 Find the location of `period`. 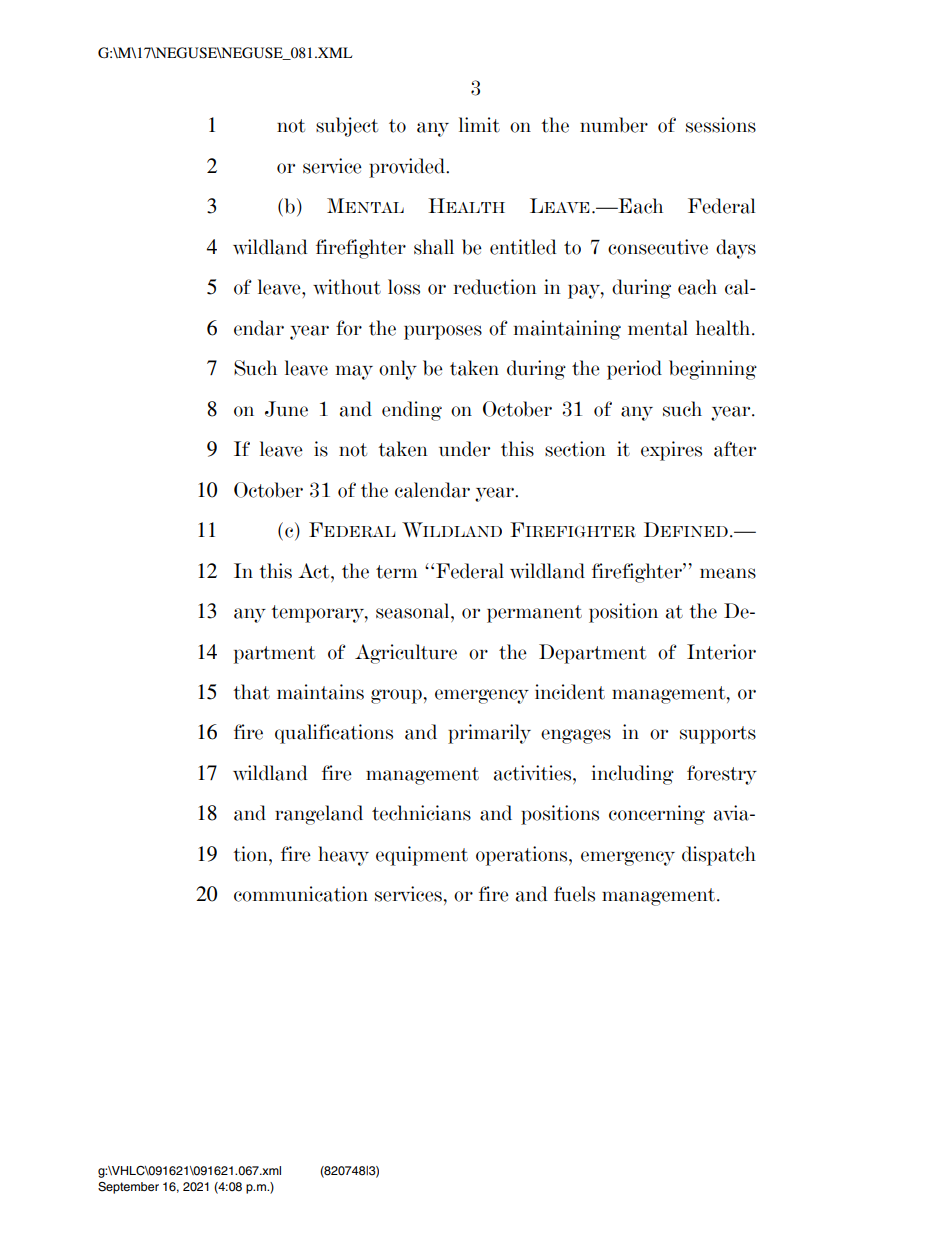

period is located at coordinates (634, 370).
